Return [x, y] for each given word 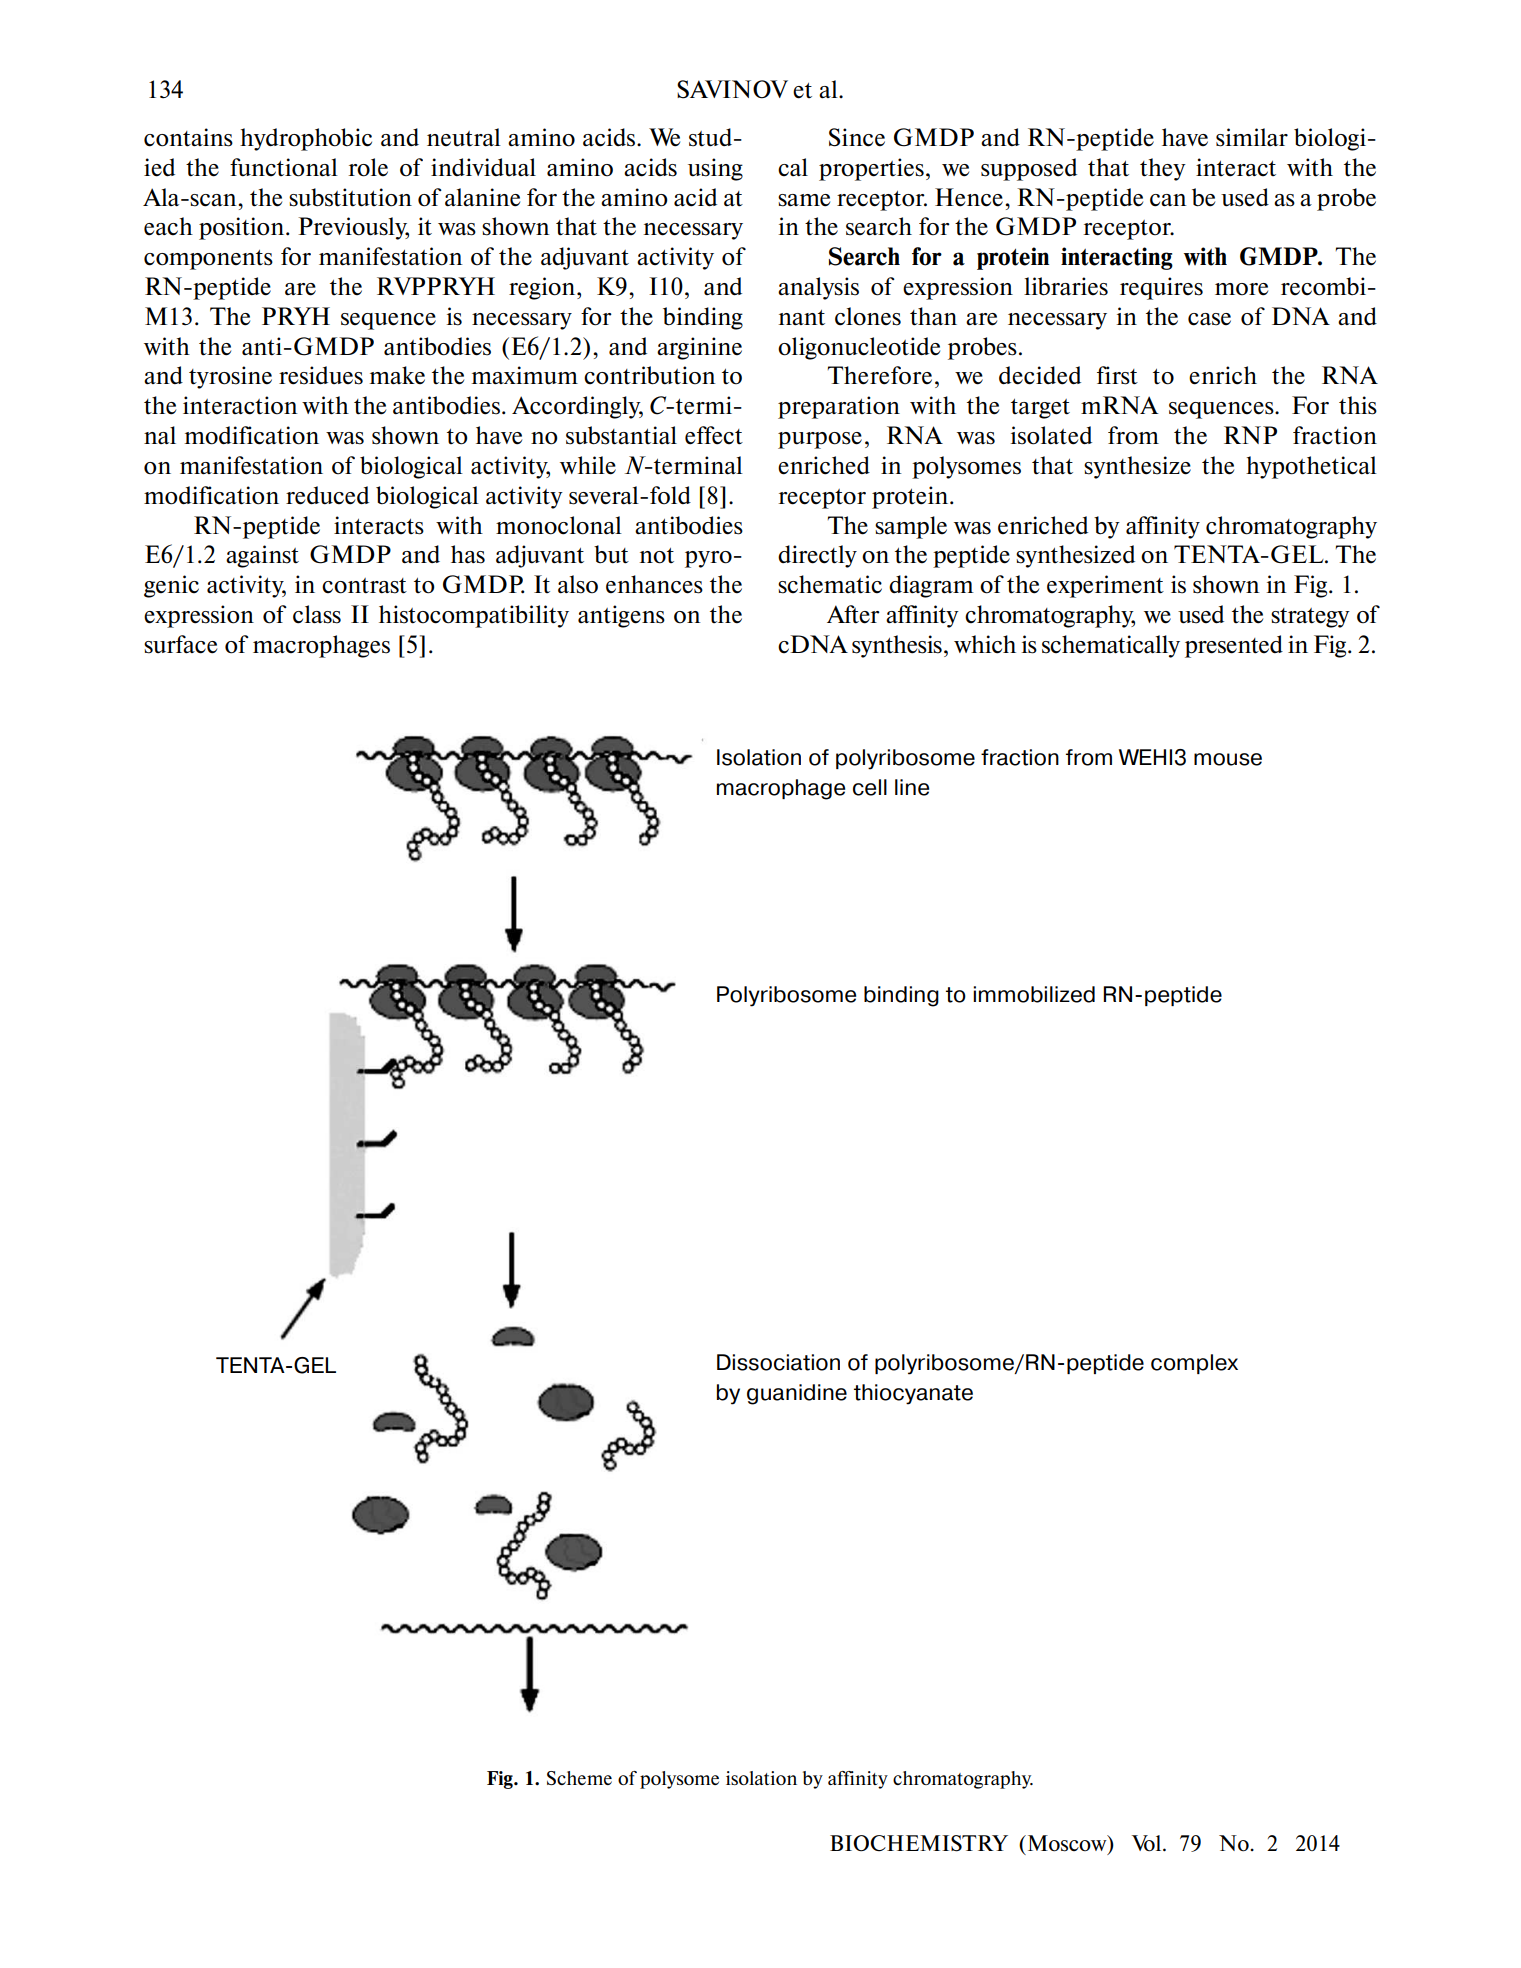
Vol [1148, 1843]
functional [284, 167]
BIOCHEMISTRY [919, 1843]
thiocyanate [913, 1394]
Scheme [579, 1778]
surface [180, 644]
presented [1234, 646]
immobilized [1034, 994]
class [317, 614]
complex [1194, 1364]
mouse [1228, 759]
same [804, 200]
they [1163, 169]
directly [817, 556]
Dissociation [778, 1362]
